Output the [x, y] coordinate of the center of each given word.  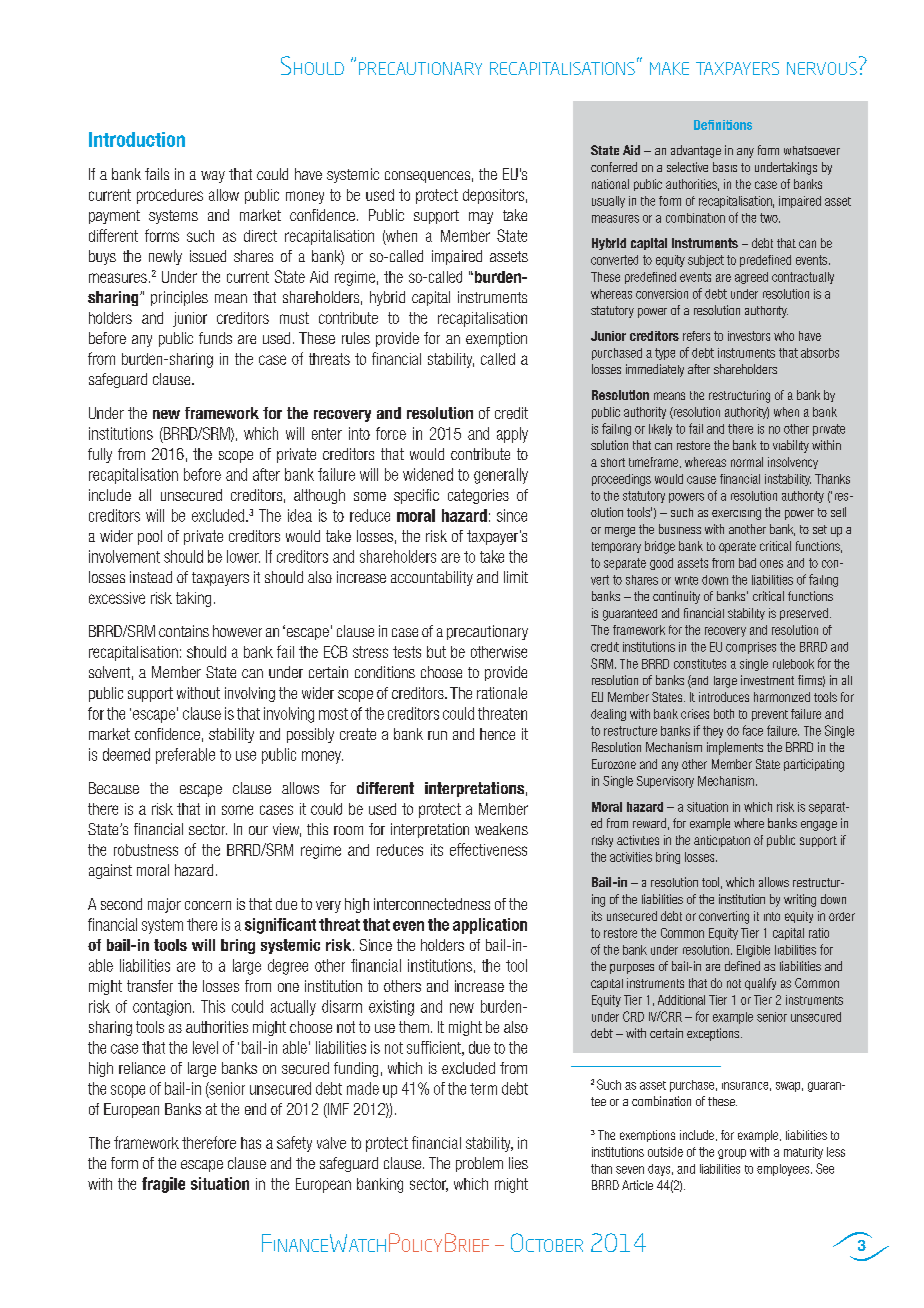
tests [407, 652]
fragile [163, 1185]
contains [184, 631]
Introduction [137, 139]
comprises [751, 648]
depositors [493, 196]
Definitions [723, 125]
